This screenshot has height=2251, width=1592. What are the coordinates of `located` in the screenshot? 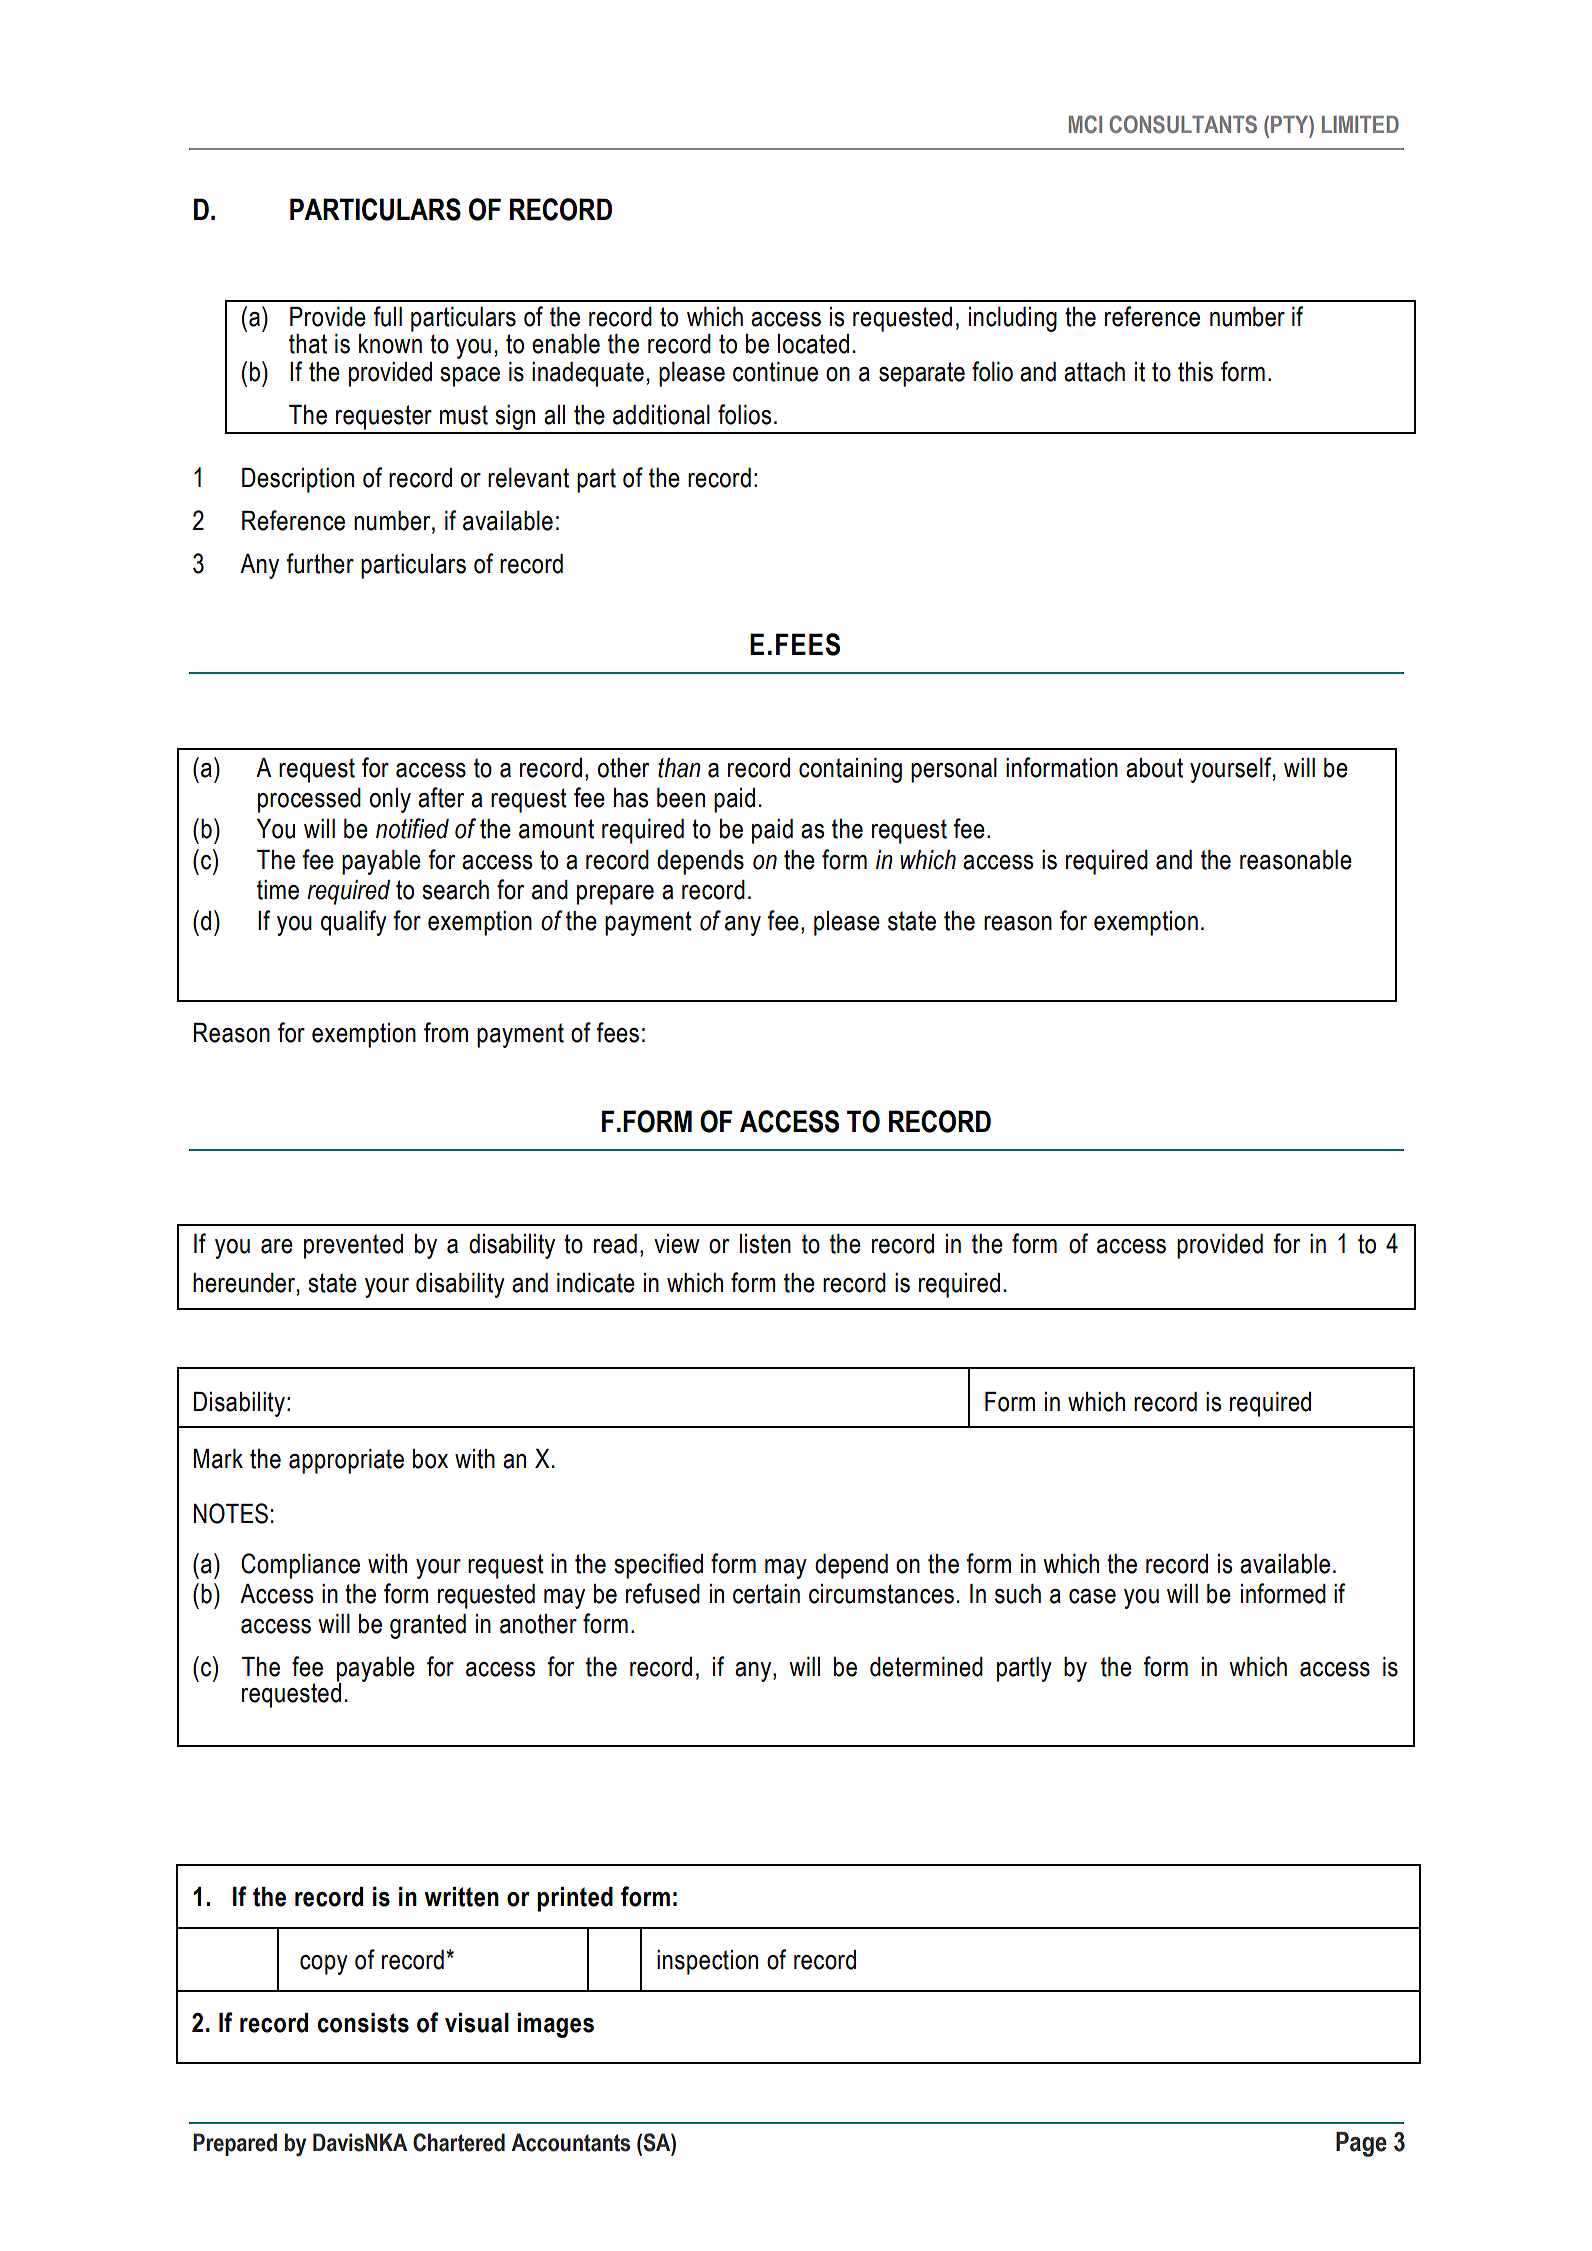 It's located at (813, 344).
